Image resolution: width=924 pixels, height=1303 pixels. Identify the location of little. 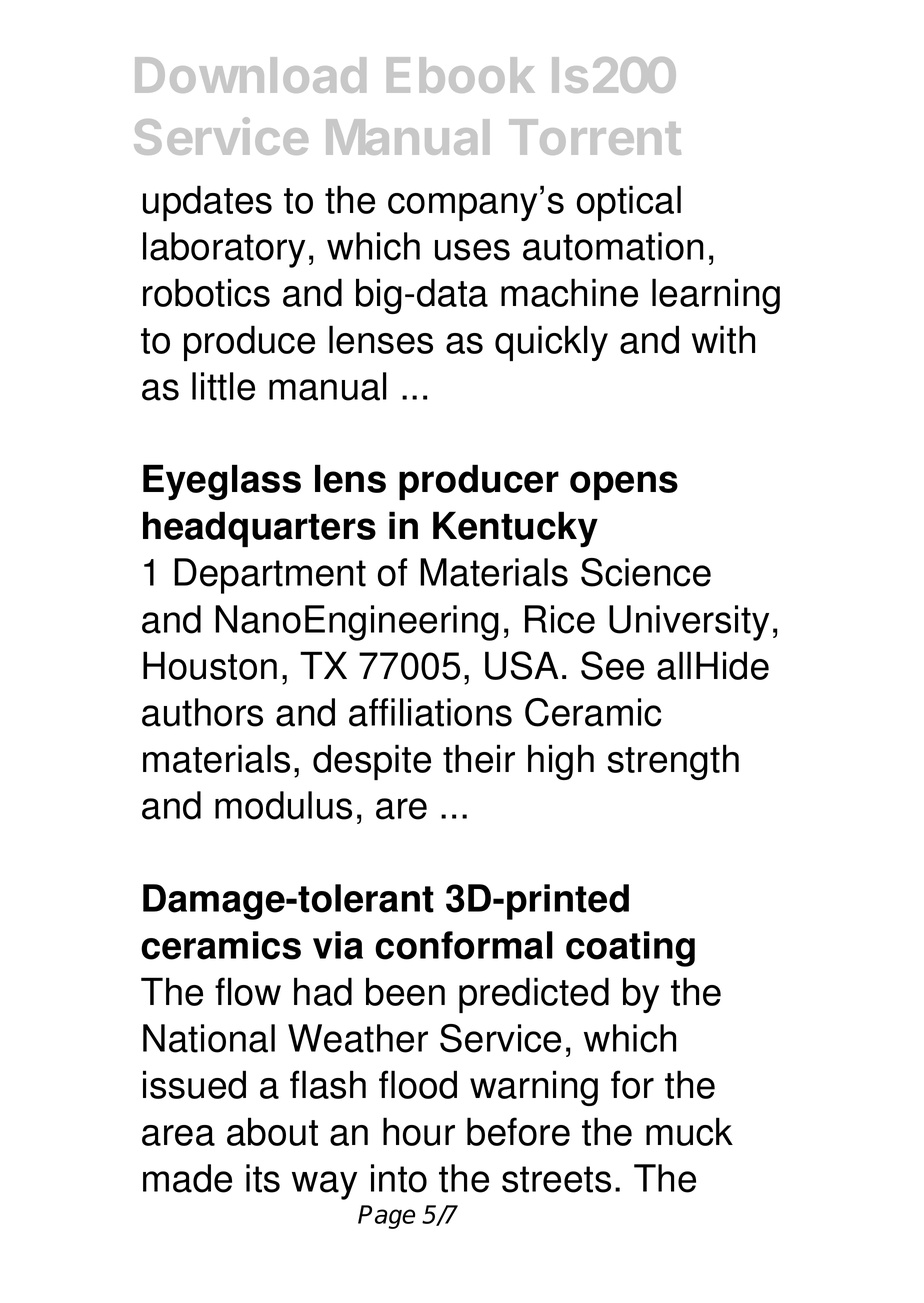
(223, 386).
